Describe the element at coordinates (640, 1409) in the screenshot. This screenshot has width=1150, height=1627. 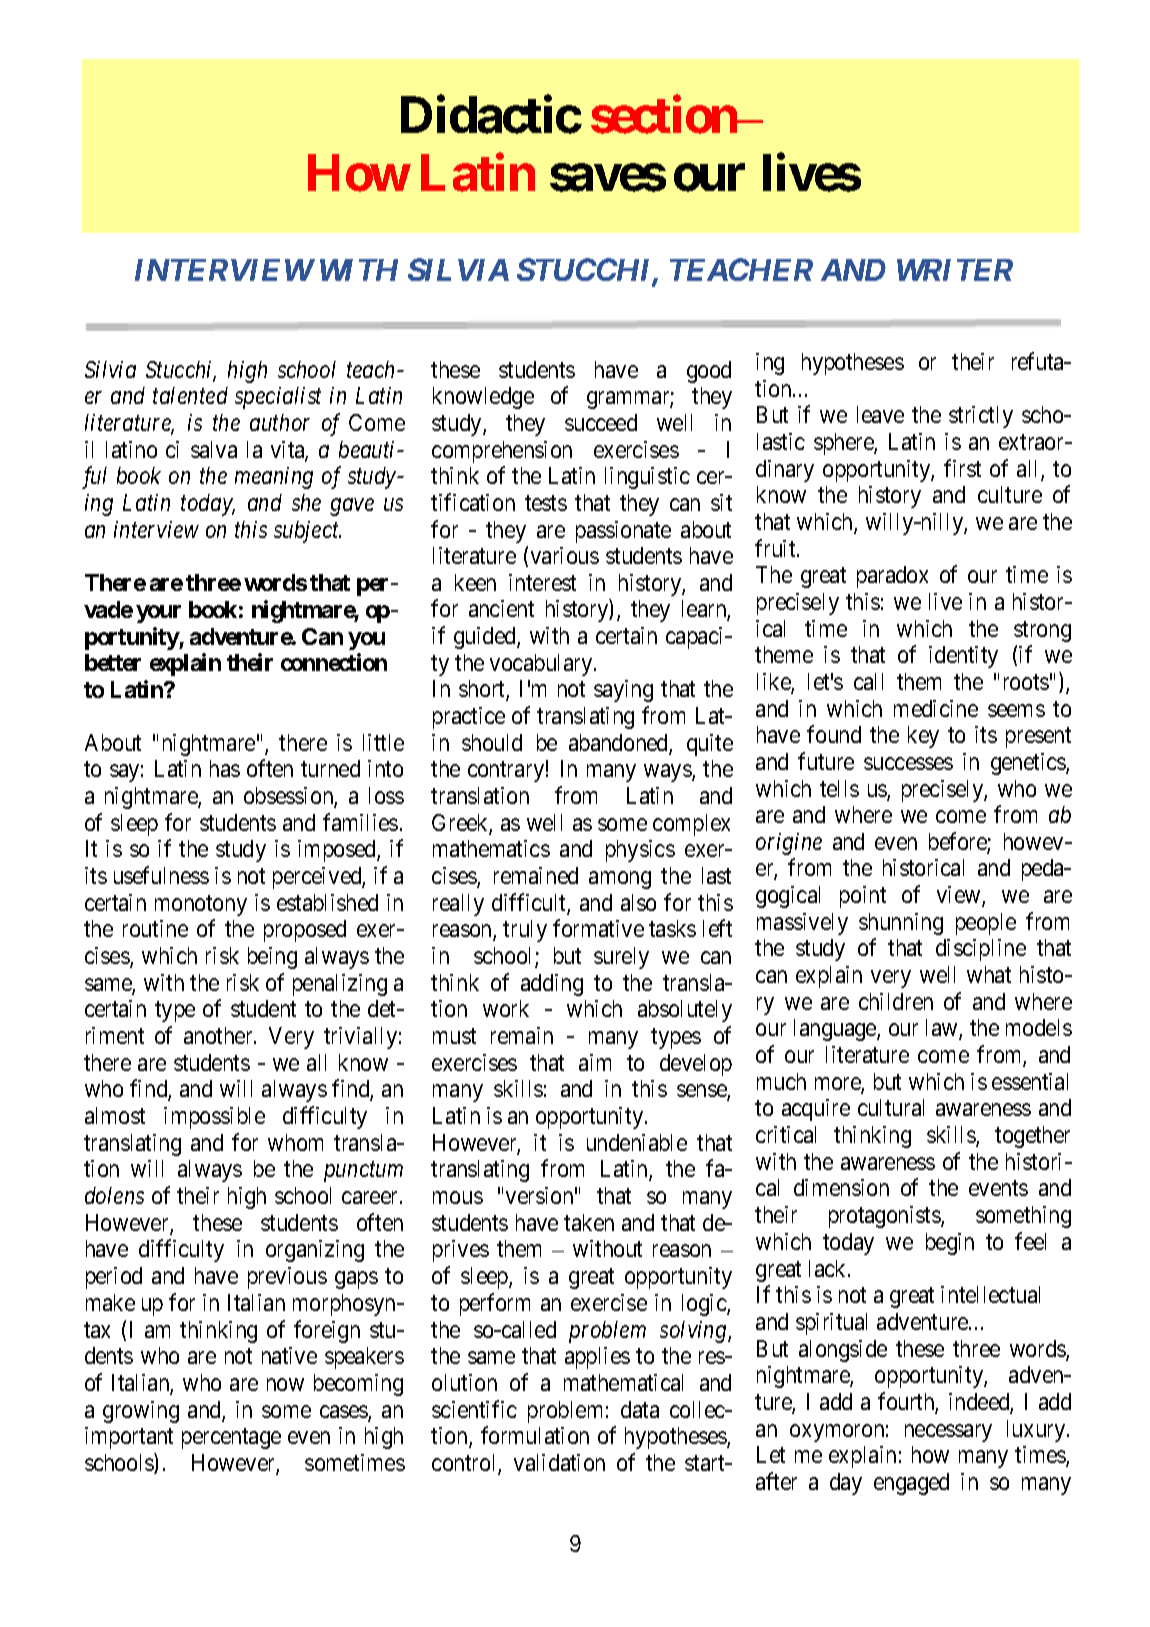
I see `data` at that location.
